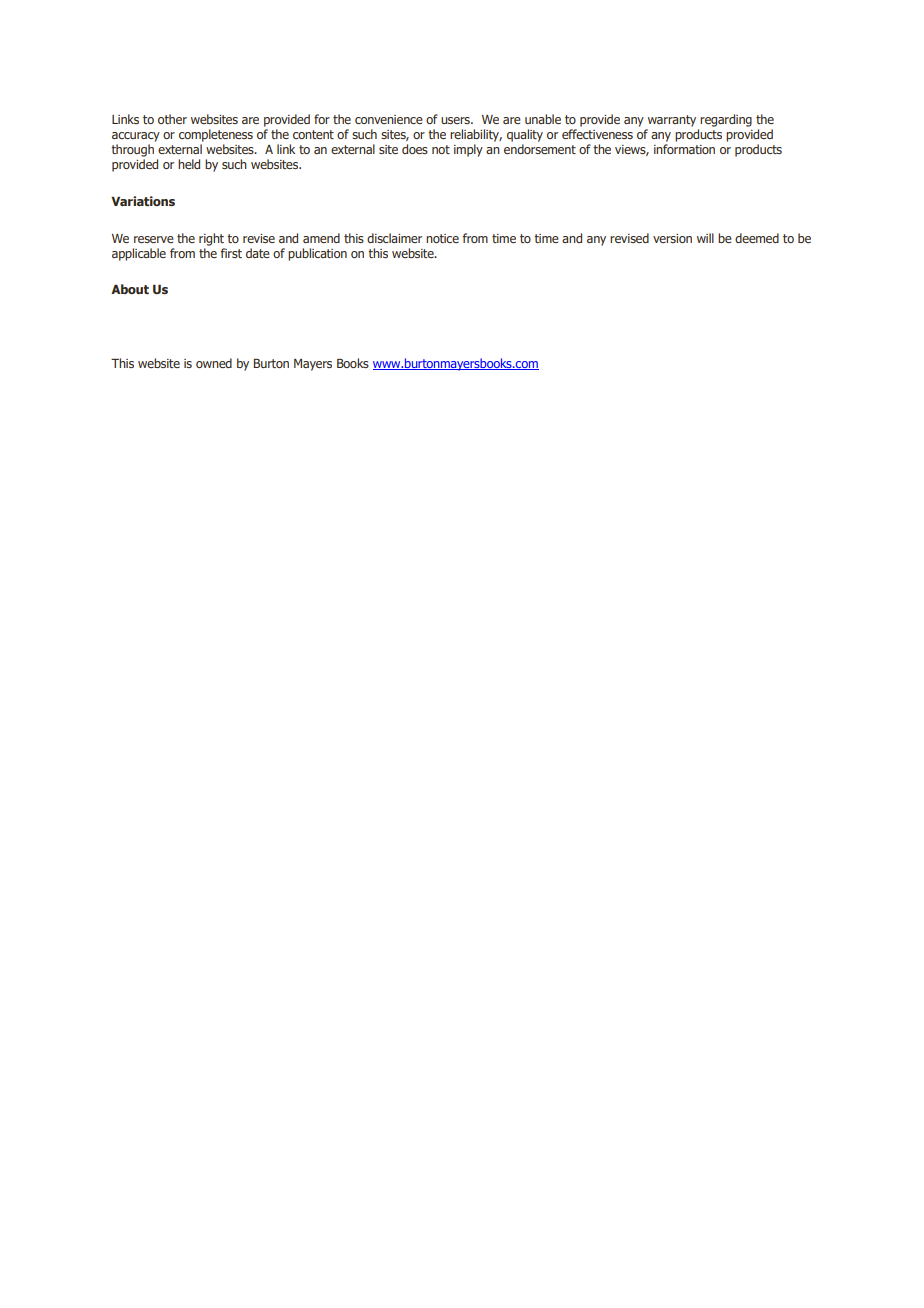 The width and height of the page is (924, 1308). I want to click on reliability, so click(476, 135).
